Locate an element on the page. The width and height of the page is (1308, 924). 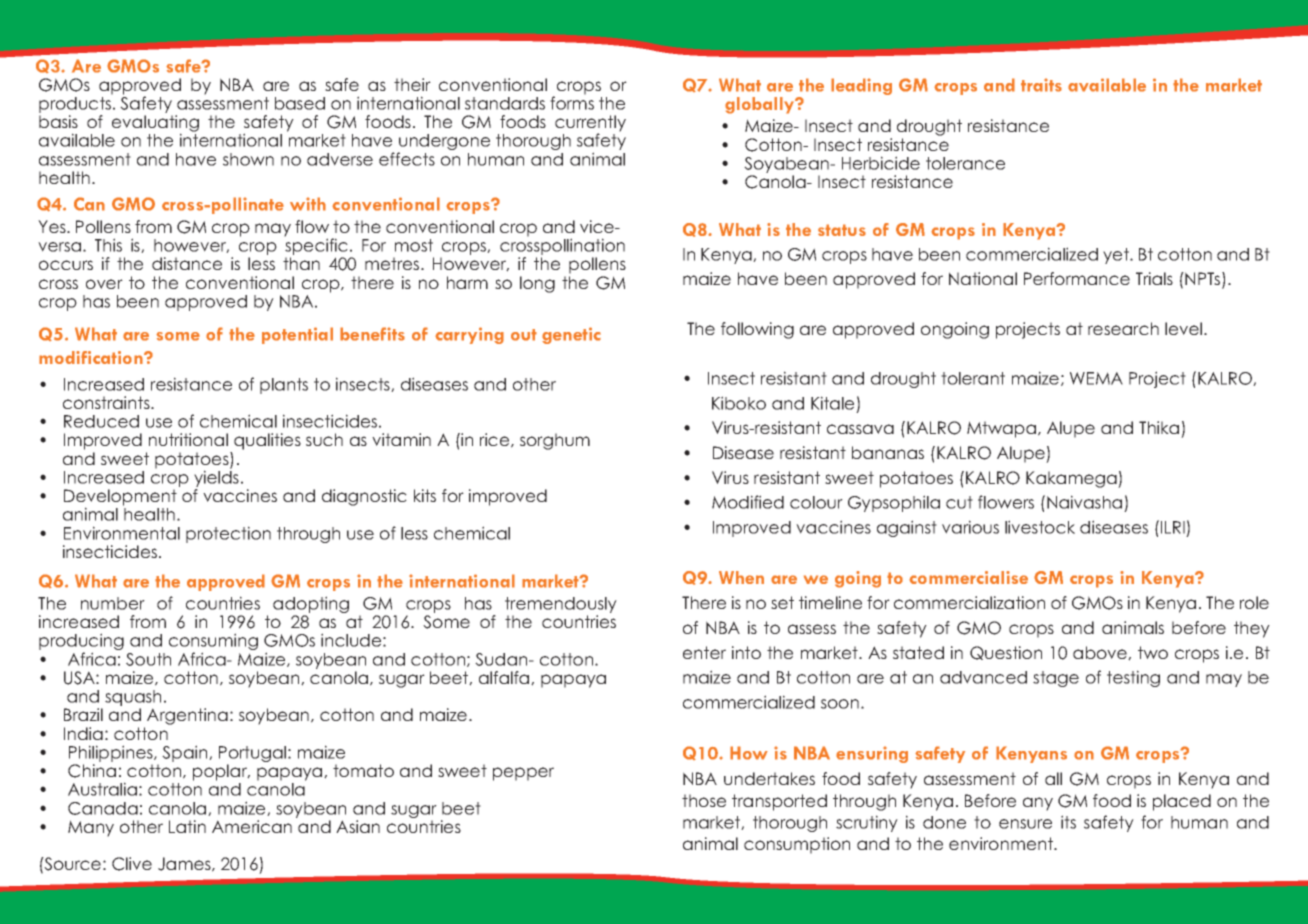
traits is located at coordinates (1041, 85).
